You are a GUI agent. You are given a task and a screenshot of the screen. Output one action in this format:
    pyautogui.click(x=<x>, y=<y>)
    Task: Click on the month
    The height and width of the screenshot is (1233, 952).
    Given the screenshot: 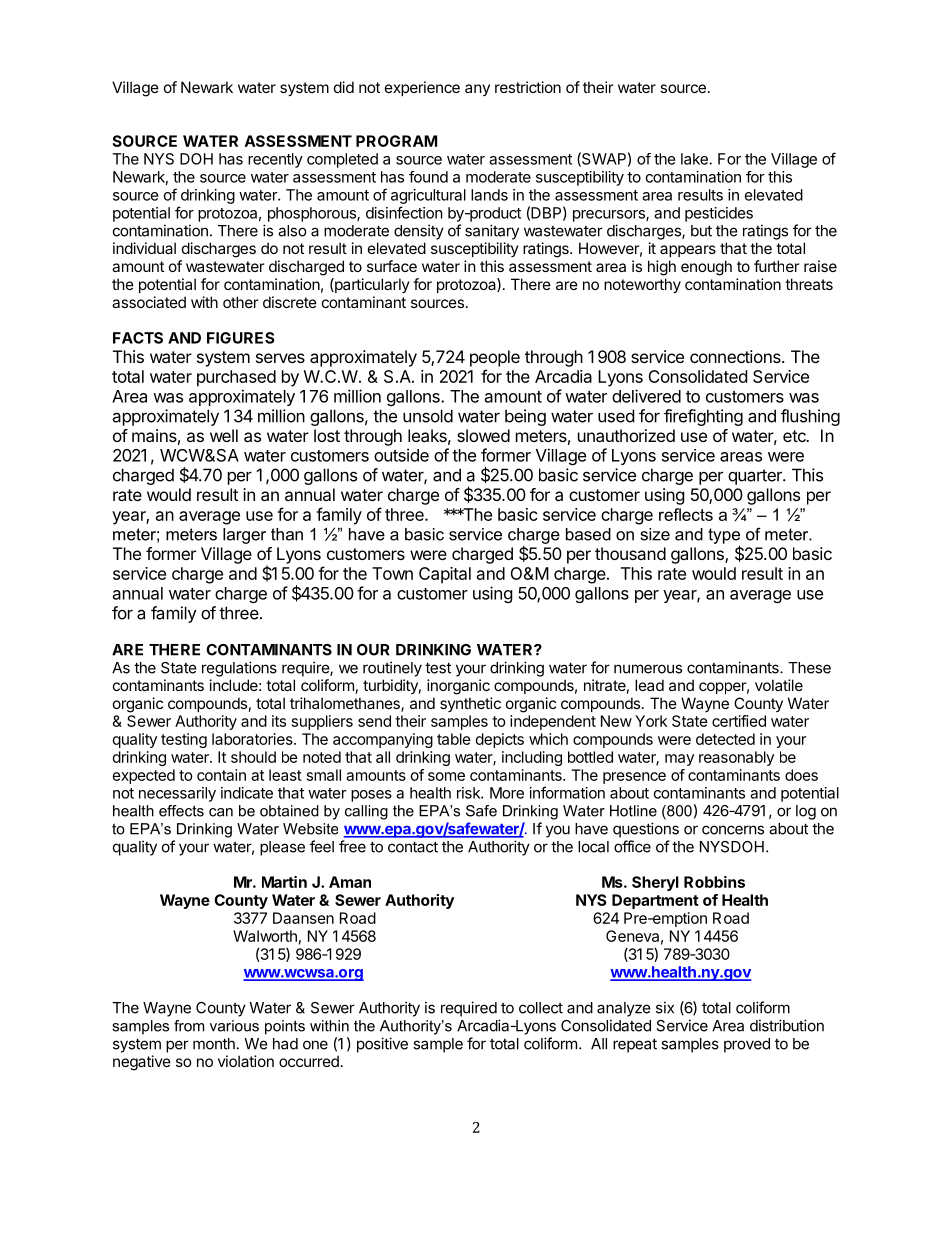 What is the action you would take?
    pyautogui.click(x=214, y=1044)
